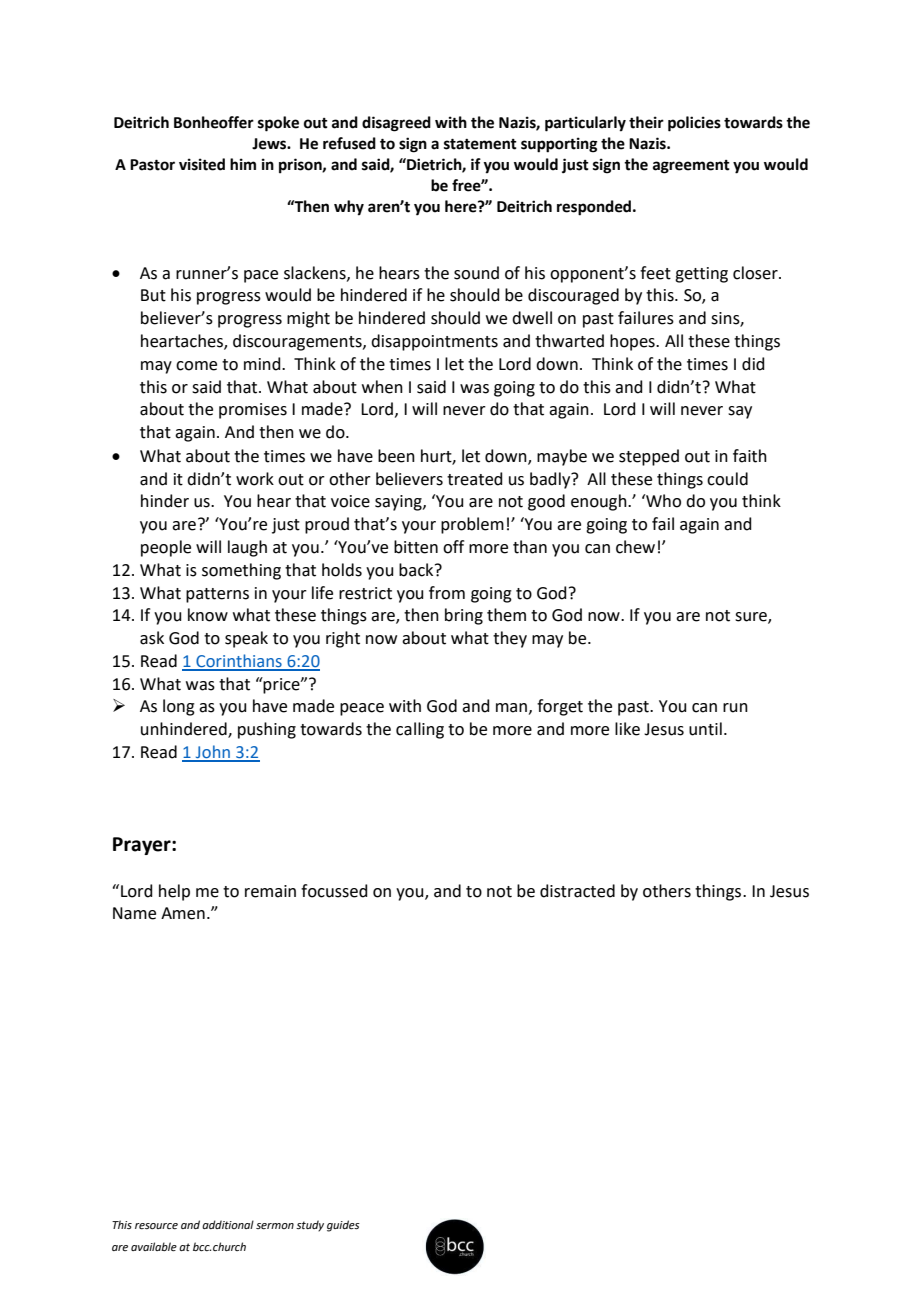 The image size is (924, 1309). What do you see at coordinates (480, 144) in the image?
I see `statement` at bounding box center [480, 144].
